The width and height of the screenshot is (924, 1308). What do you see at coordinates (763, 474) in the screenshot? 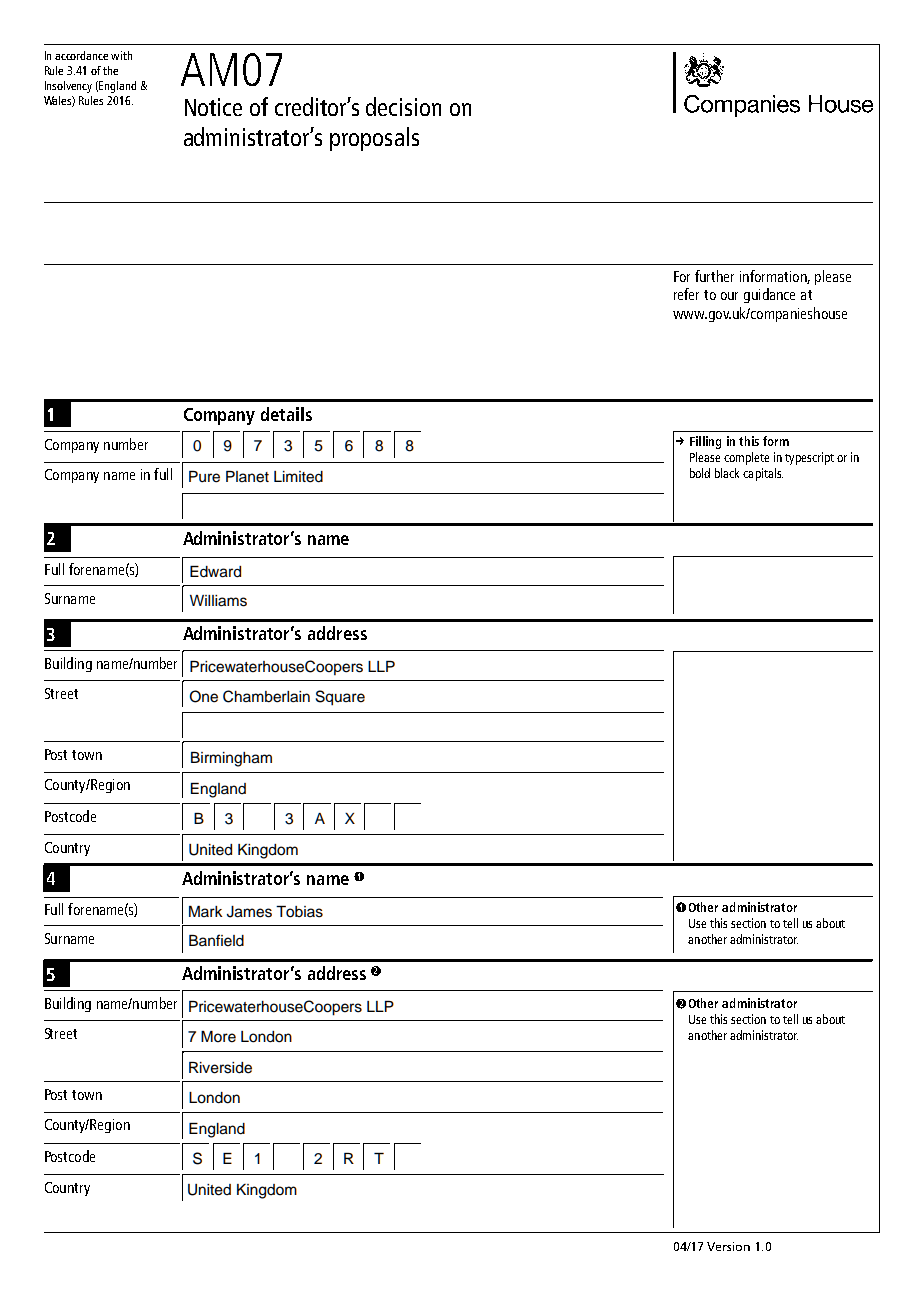
I see `capitals` at bounding box center [763, 474].
